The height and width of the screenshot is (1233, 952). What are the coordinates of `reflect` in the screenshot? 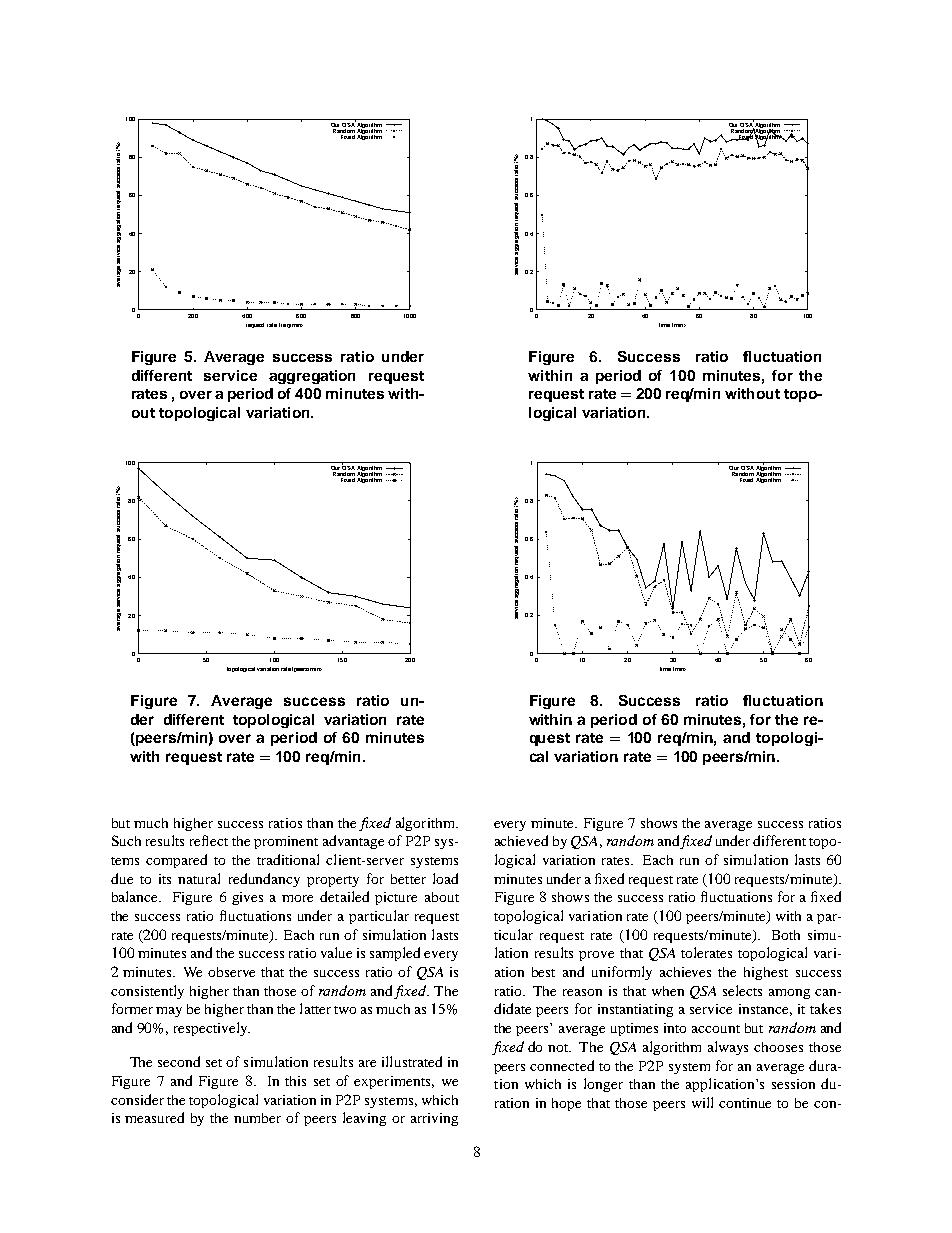 It's located at (209, 840).
